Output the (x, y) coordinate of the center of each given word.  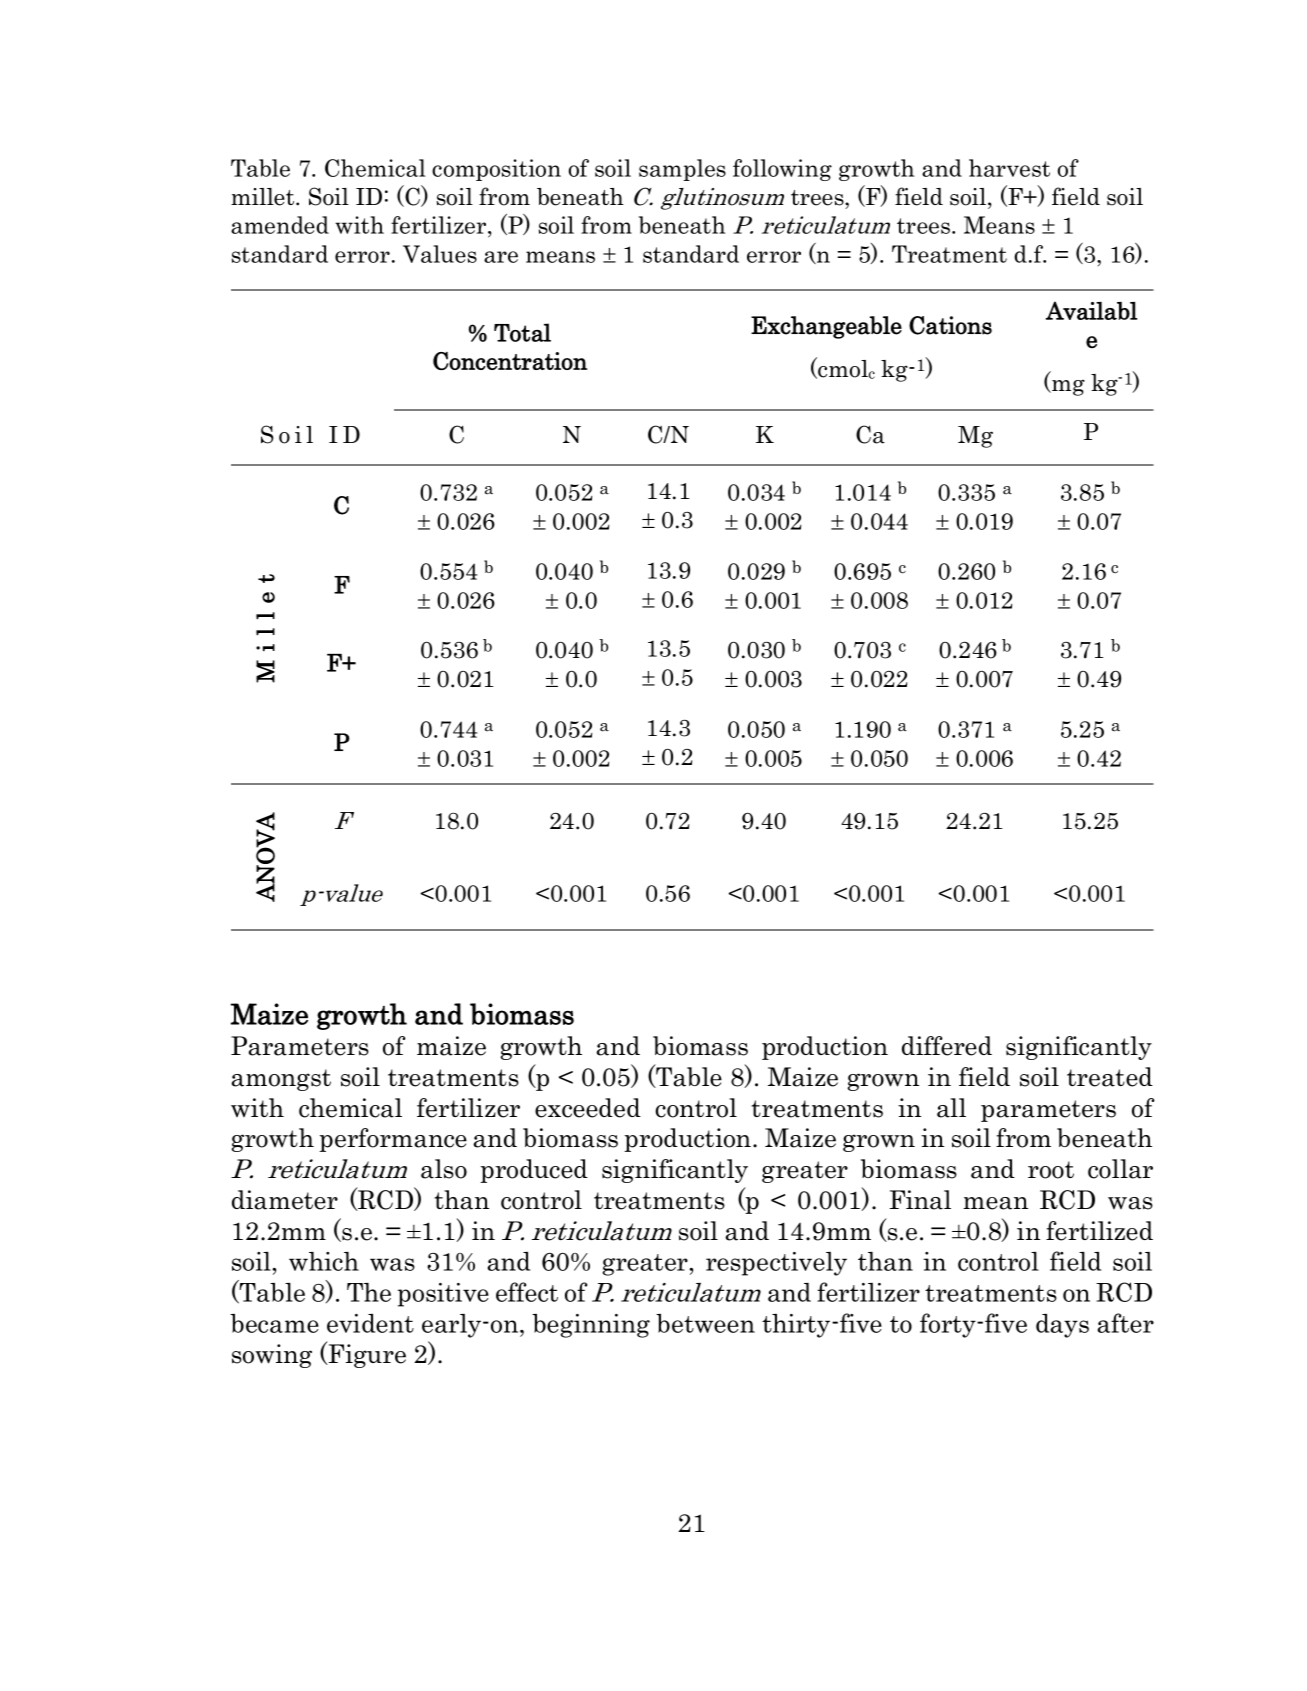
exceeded (588, 1108)
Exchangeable (826, 327)
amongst (281, 1080)
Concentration (510, 361)
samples (682, 170)
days (1062, 1326)
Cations (950, 325)
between (705, 1323)
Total (522, 332)
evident (370, 1323)
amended (280, 225)
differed (947, 1046)
